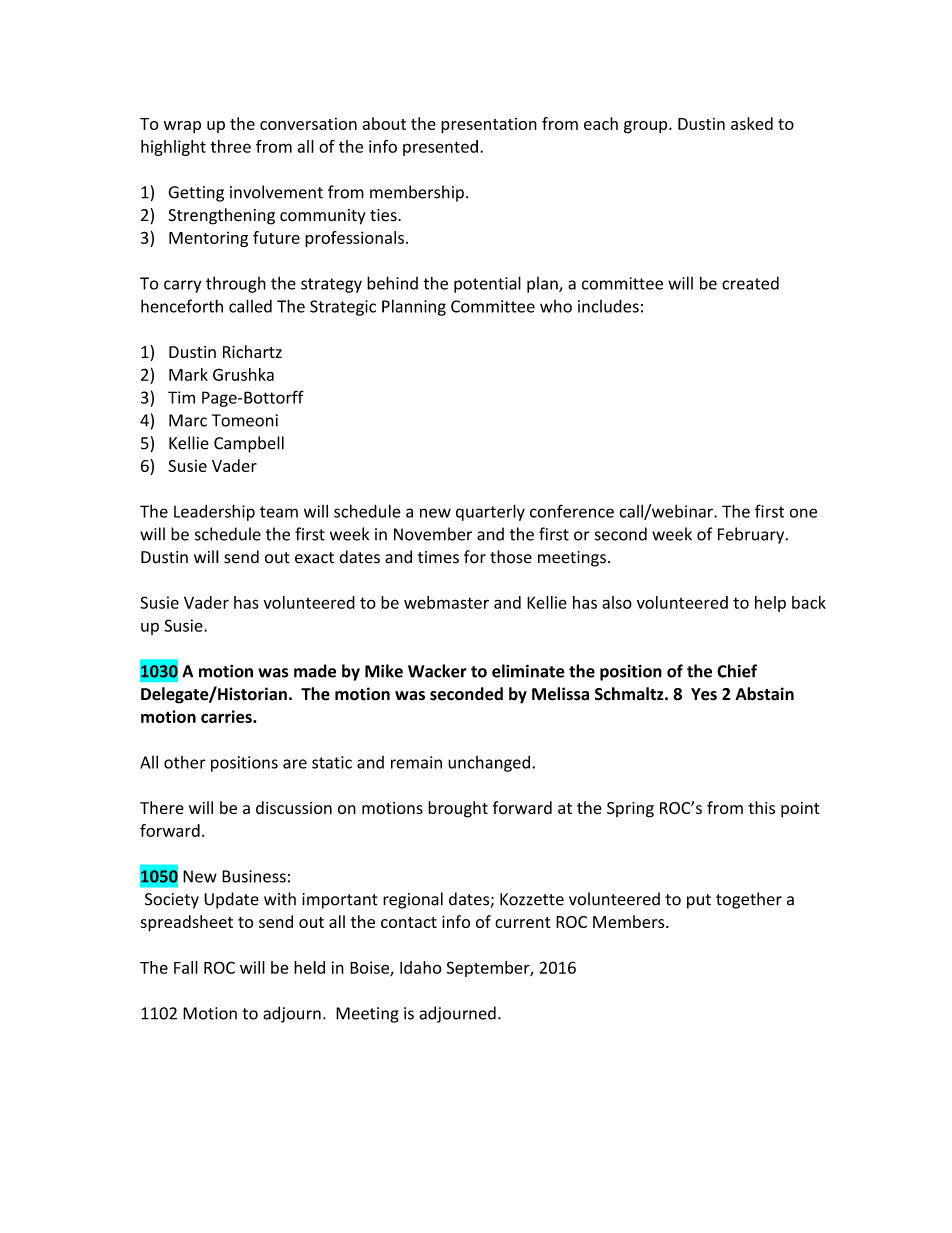 This document has height=1233, width=952. What do you see at coordinates (230, 146) in the document?
I see `three` at bounding box center [230, 146].
